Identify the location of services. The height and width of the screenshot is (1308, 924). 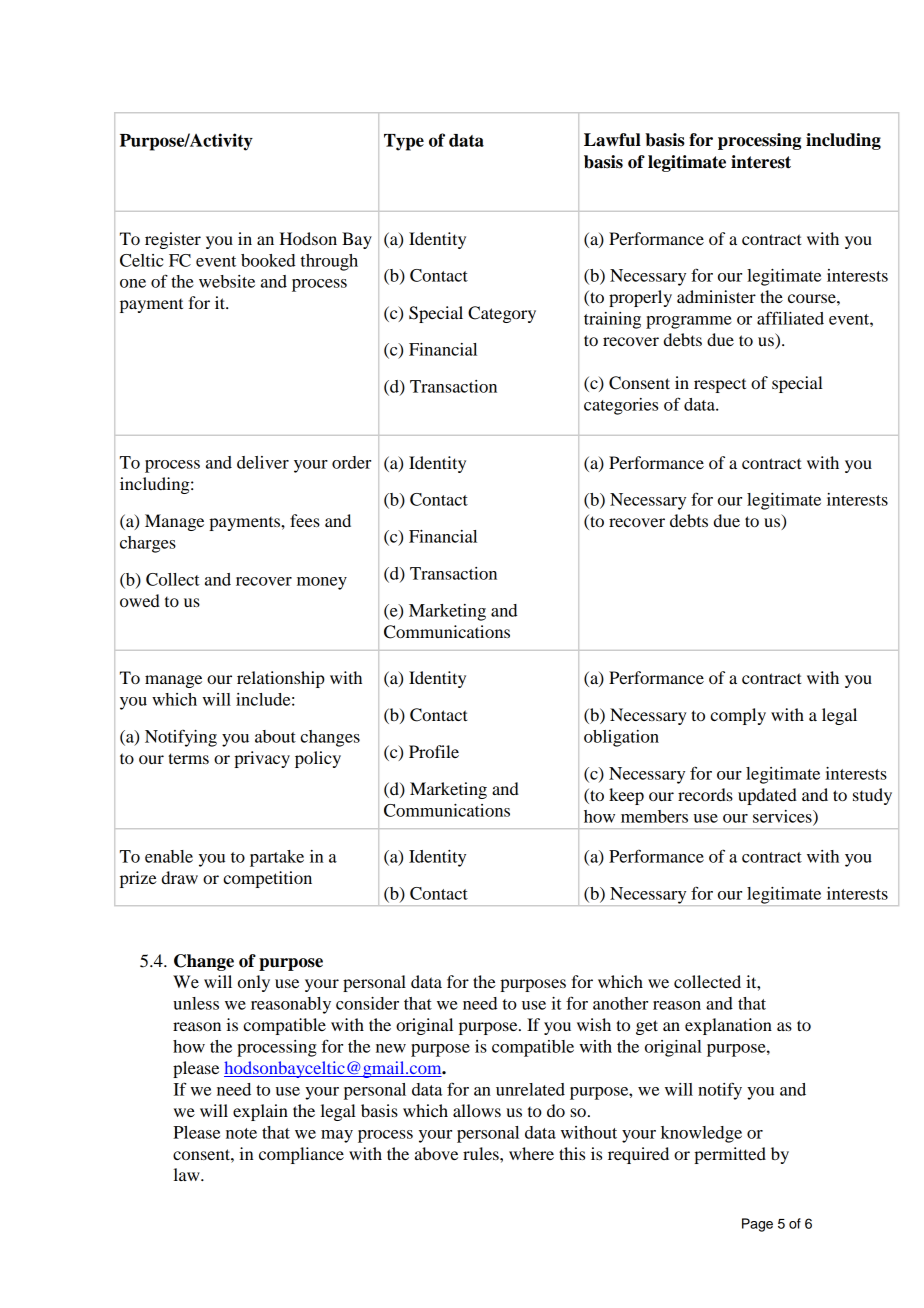
(783, 817).
